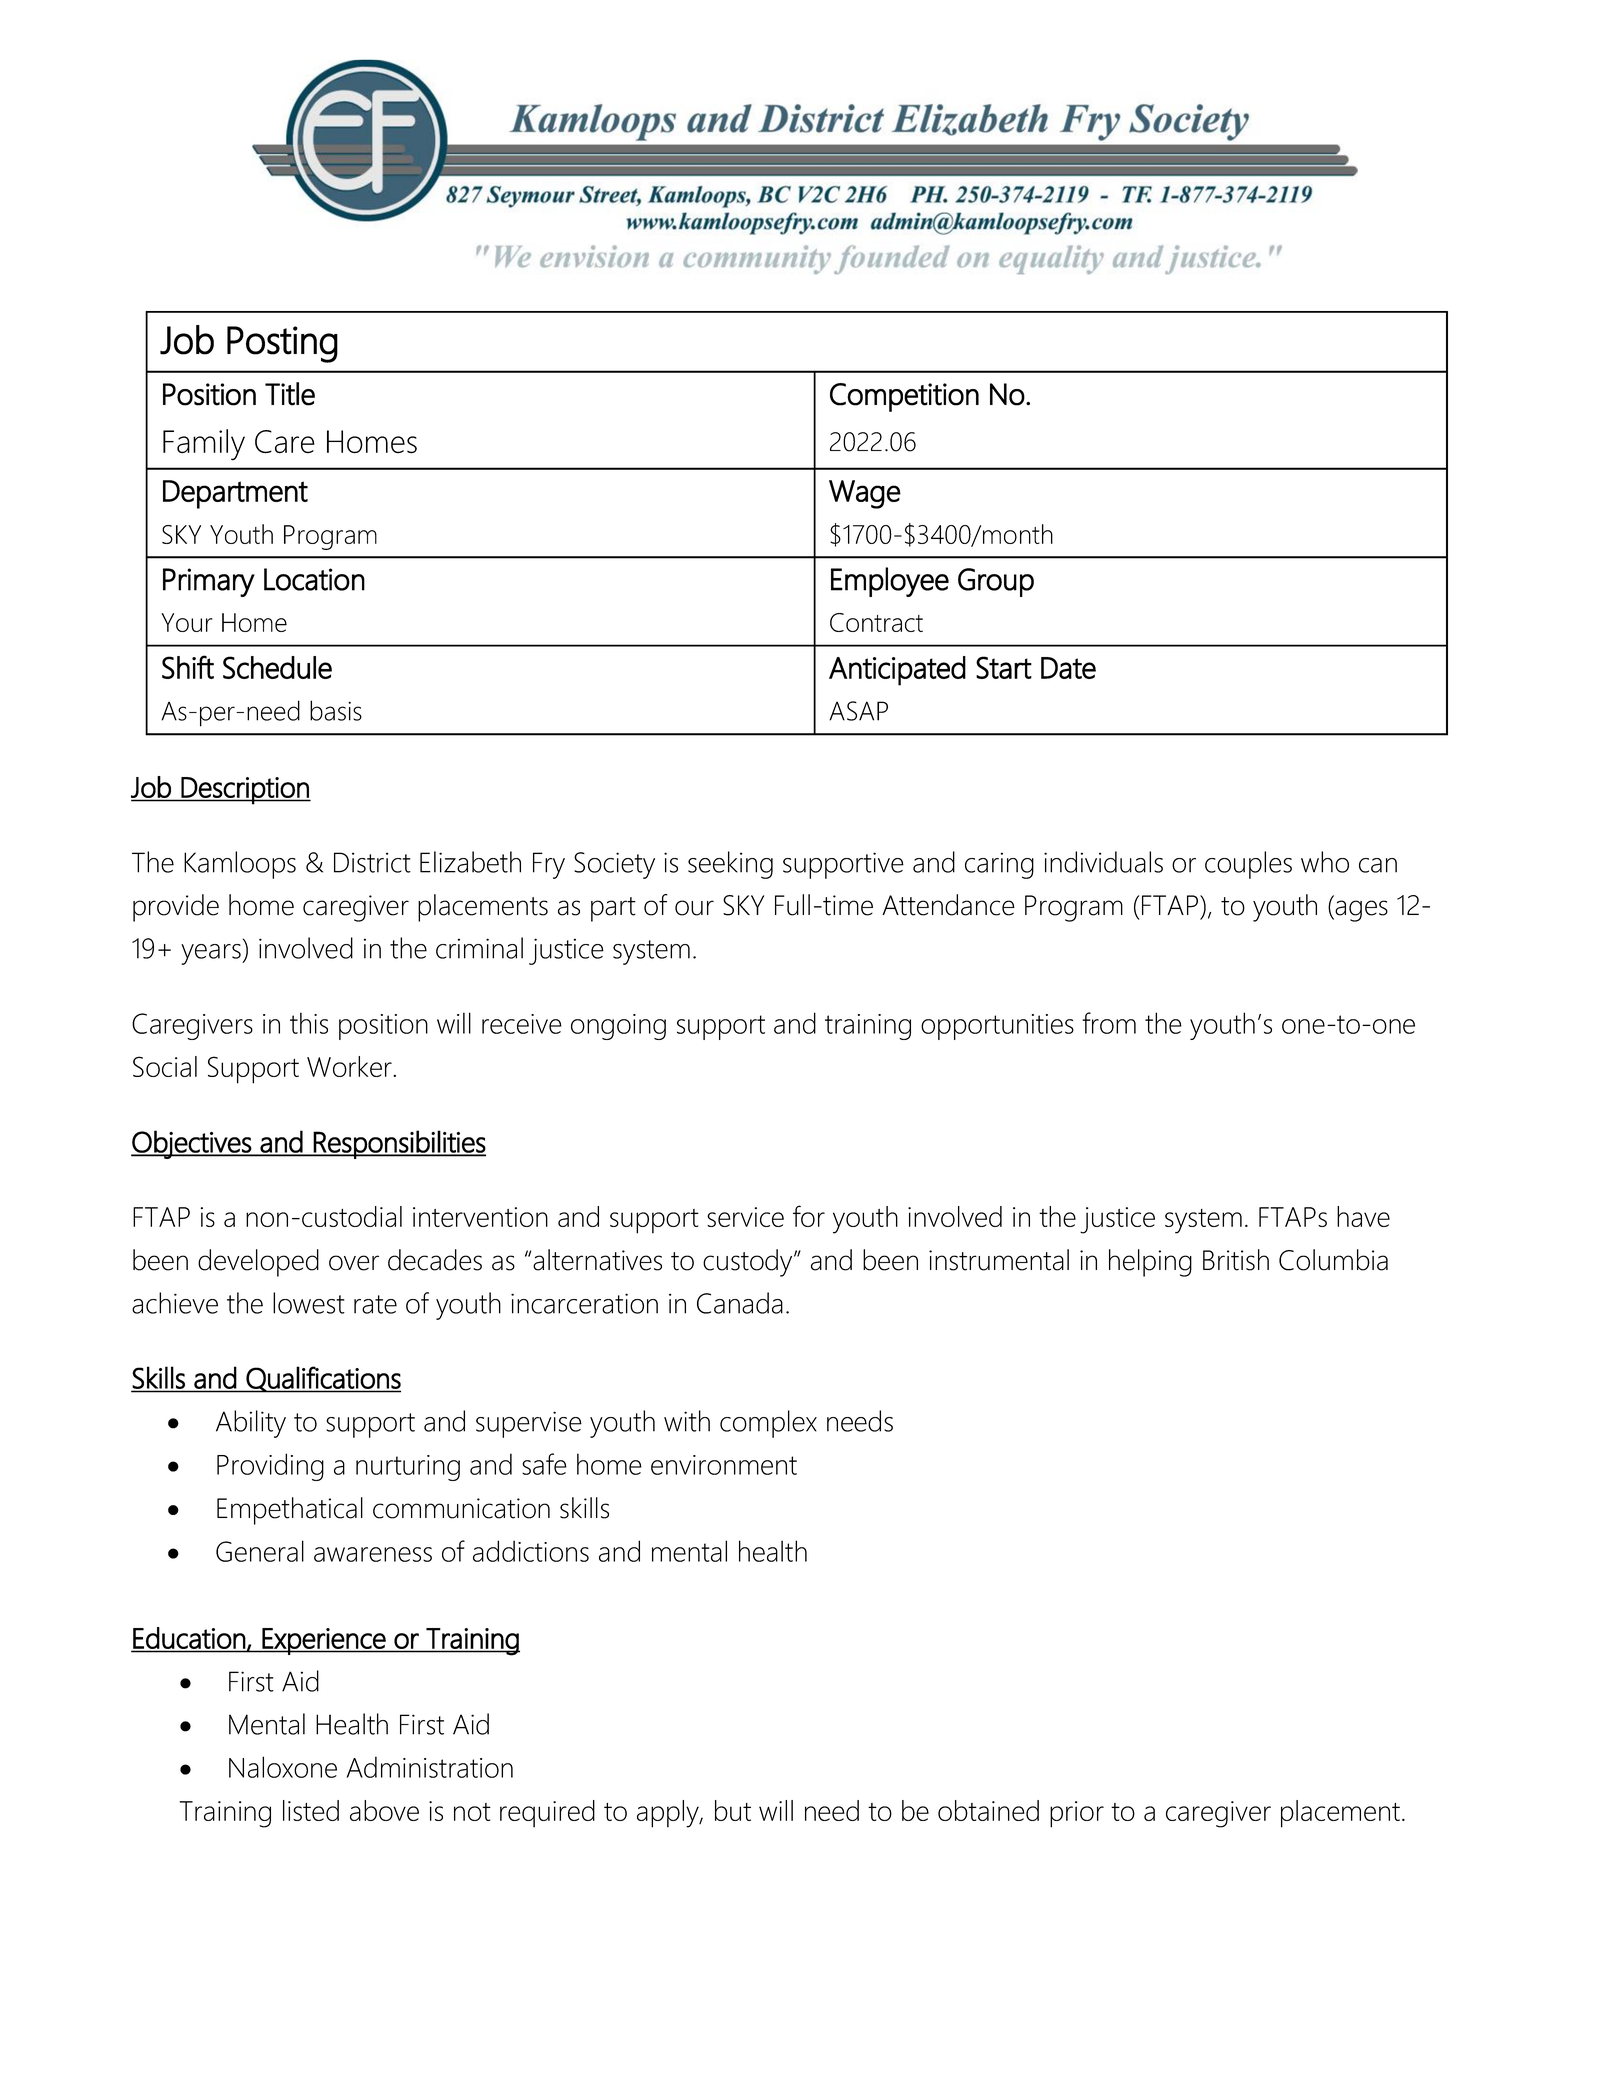 The height and width of the screenshot is (2100, 1622). I want to click on complex, so click(768, 1424).
